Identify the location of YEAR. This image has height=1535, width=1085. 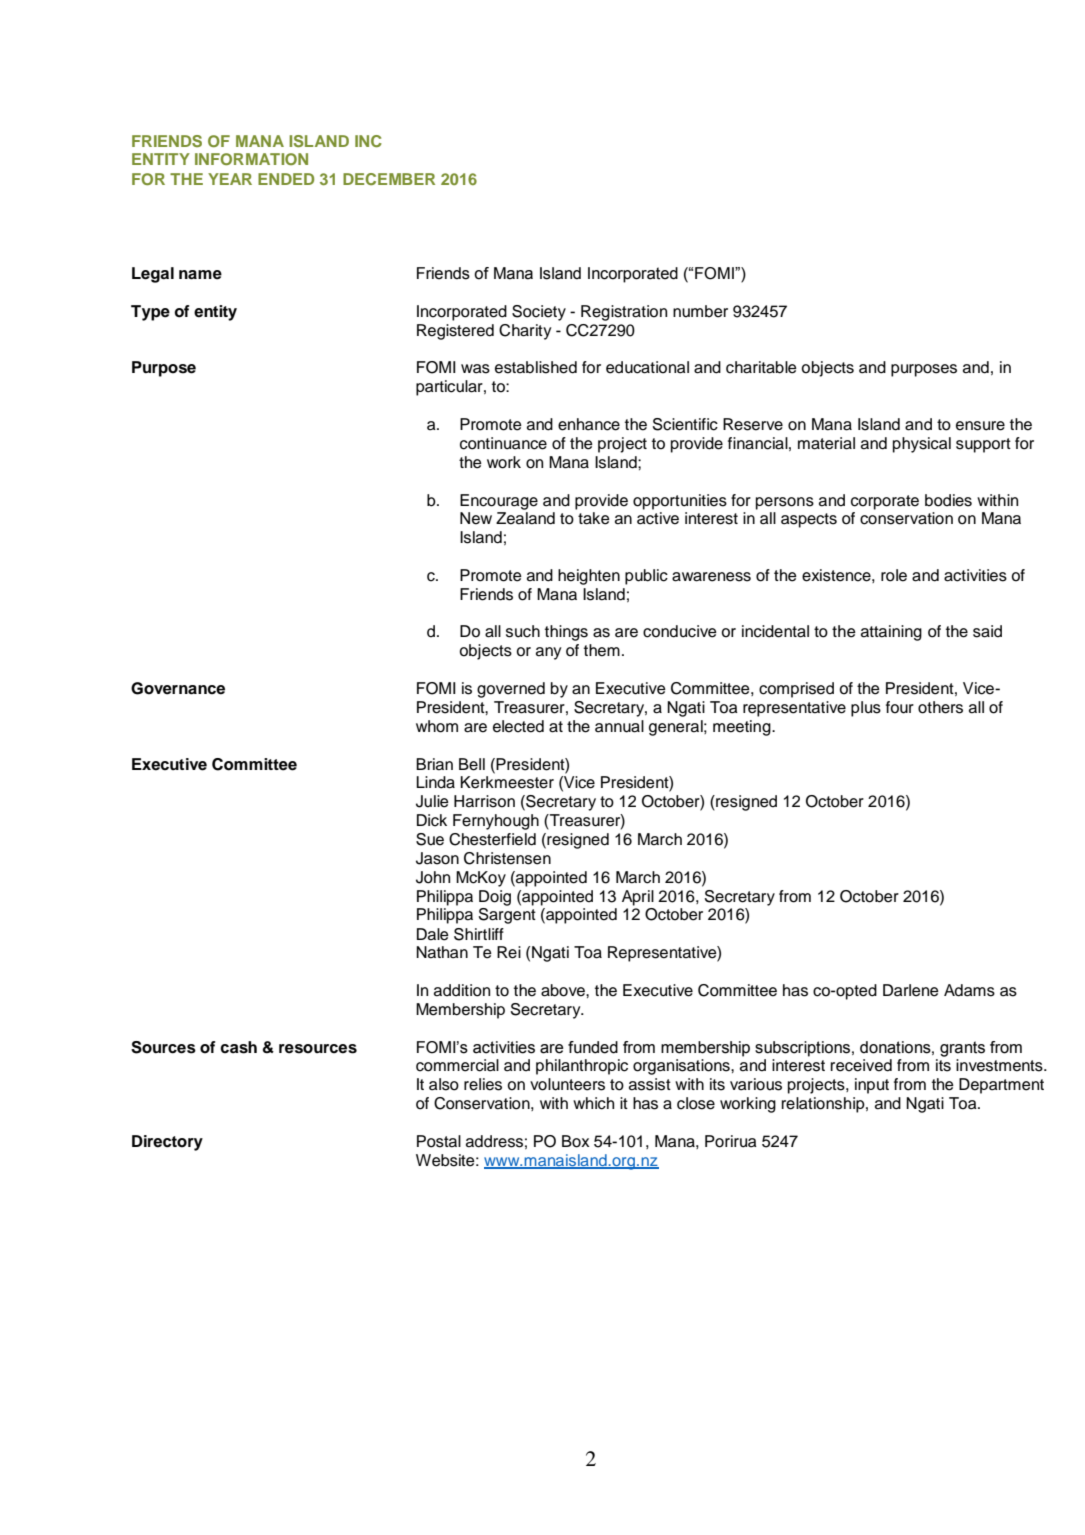
(230, 179).
